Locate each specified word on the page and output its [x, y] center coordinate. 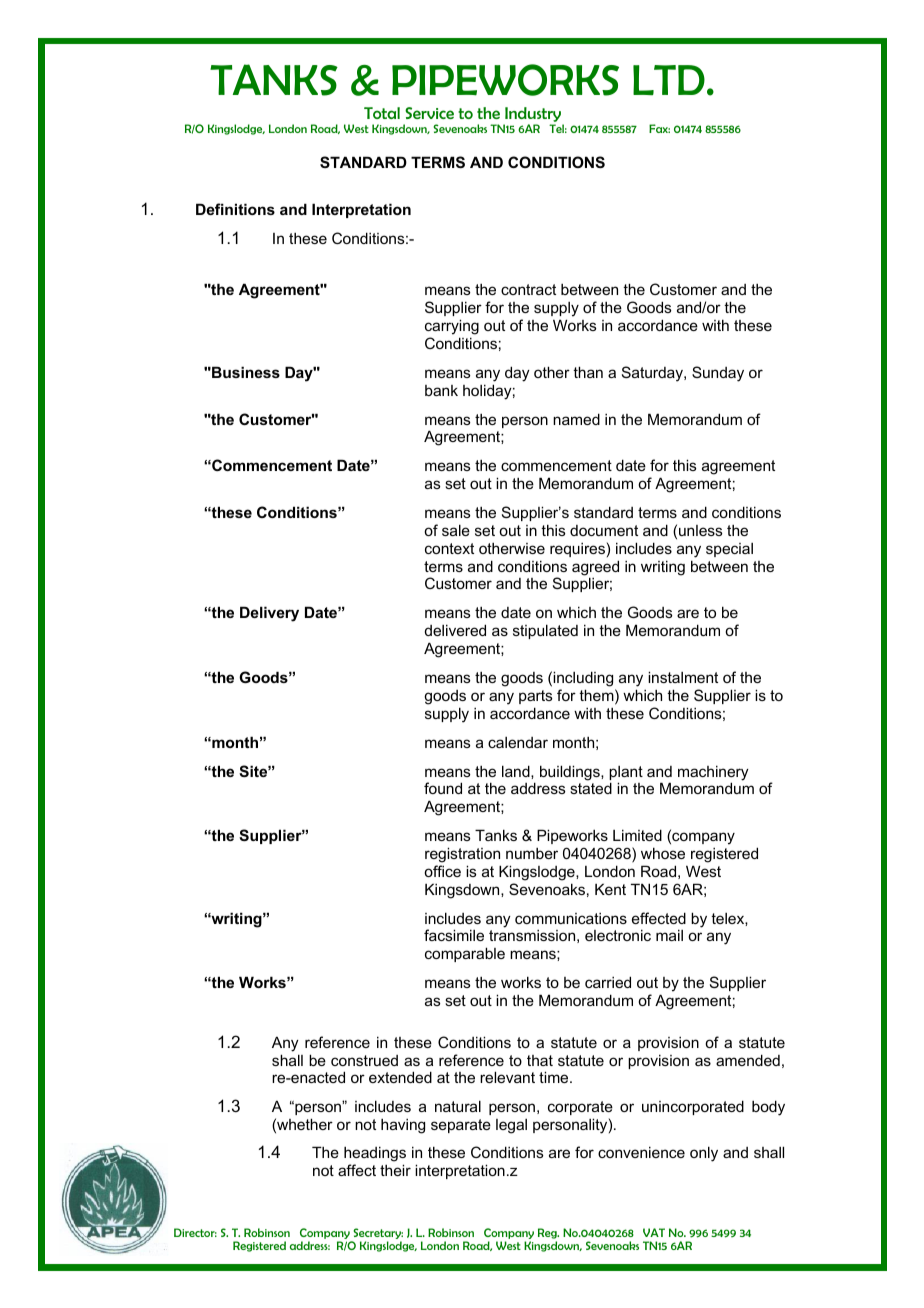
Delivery [269, 614]
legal [511, 1126]
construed [364, 1060]
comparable [465, 954]
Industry [533, 116]
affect [357, 1170]
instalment [683, 677]
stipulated [545, 631]
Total [382, 113]
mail [669, 935]
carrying [452, 327]
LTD [669, 80]
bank [441, 390]
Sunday [718, 374]
